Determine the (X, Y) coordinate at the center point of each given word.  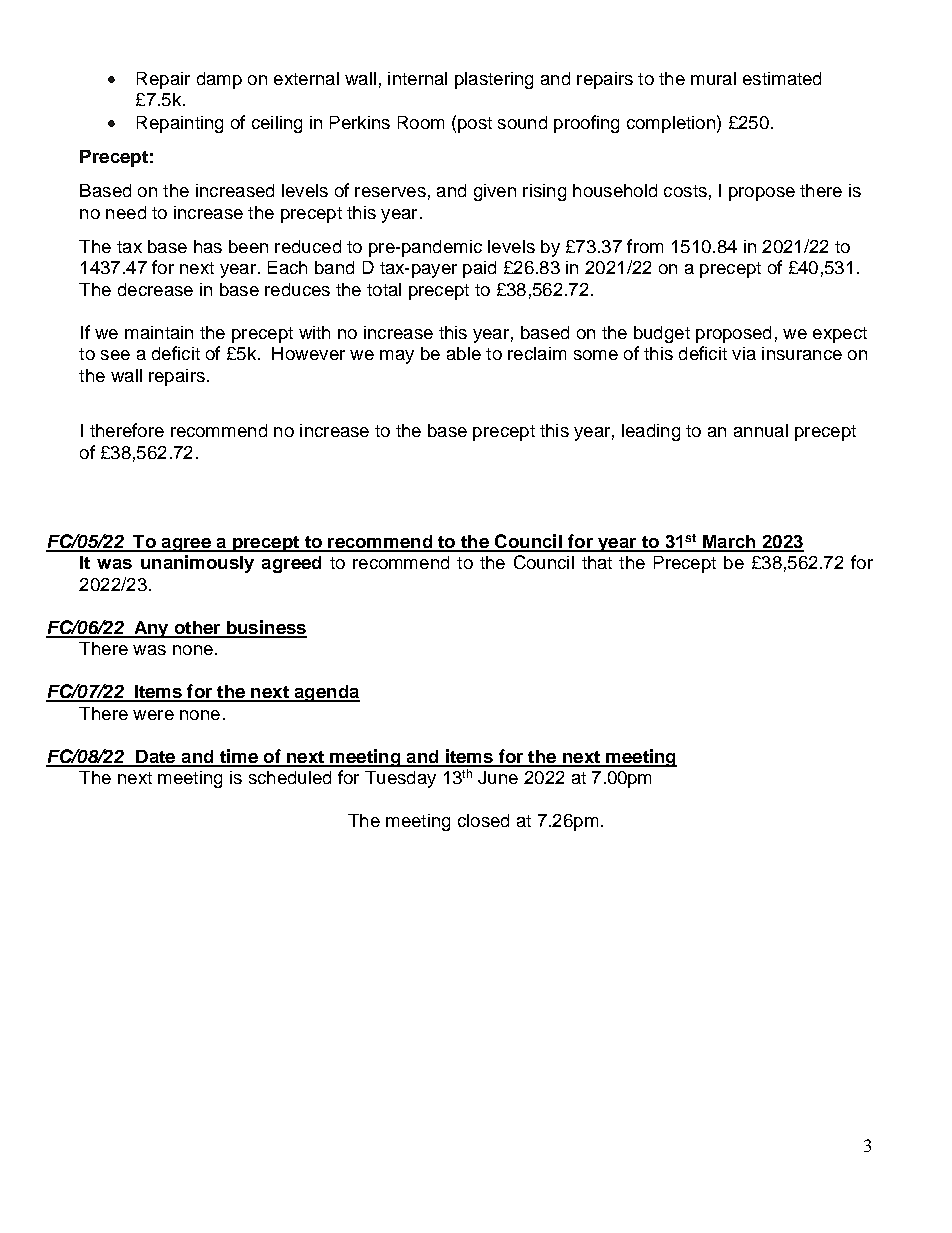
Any (151, 629)
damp (219, 80)
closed (483, 820)
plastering (494, 80)
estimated (782, 78)
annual (761, 430)
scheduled (290, 777)
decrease (155, 289)
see (115, 355)
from (645, 246)
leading (651, 432)
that (597, 562)
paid (479, 269)
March (729, 543)
